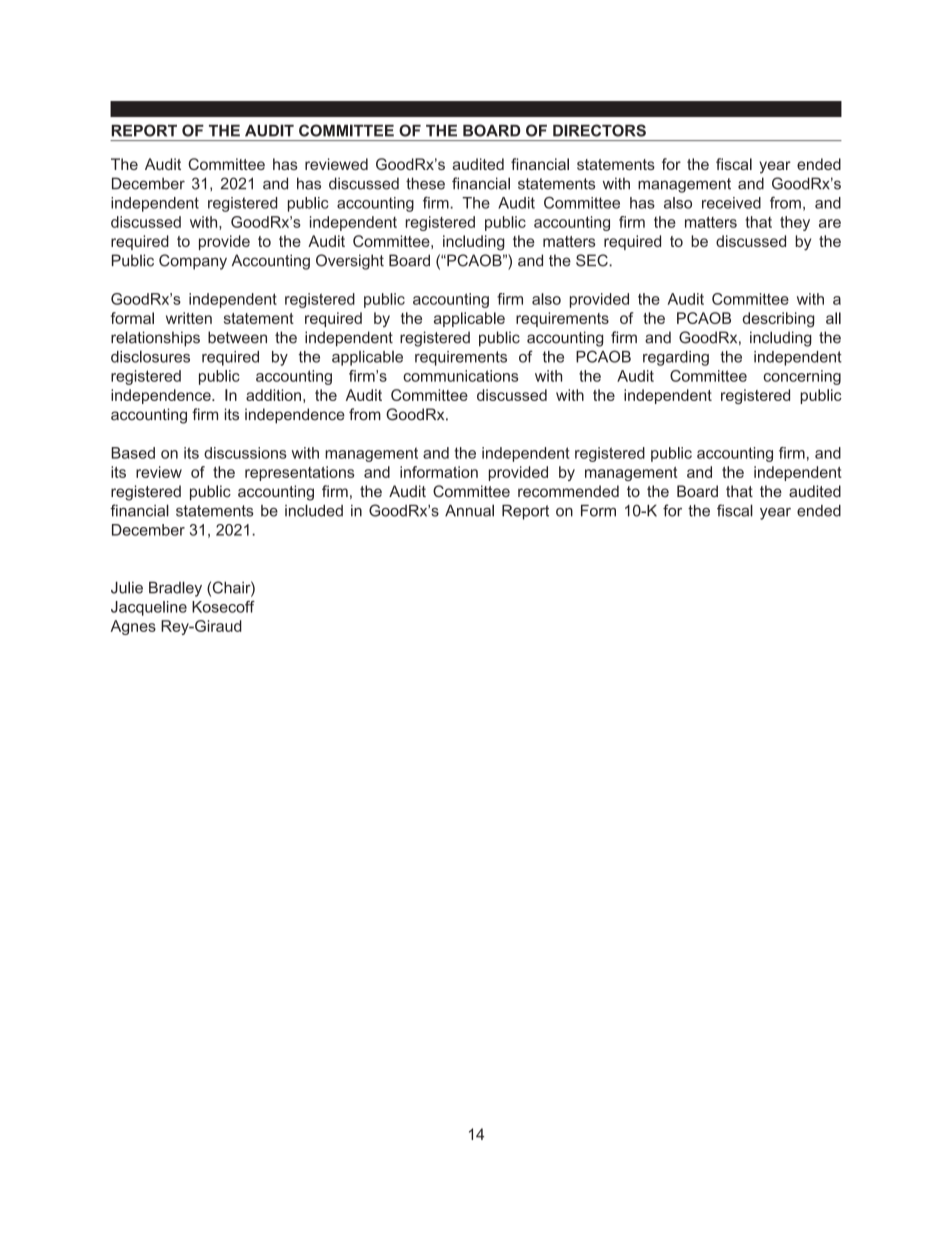 The image size is (952, 1241). Describe the element at coordinates (273, 395) in the page. I see `addition` at that location.
